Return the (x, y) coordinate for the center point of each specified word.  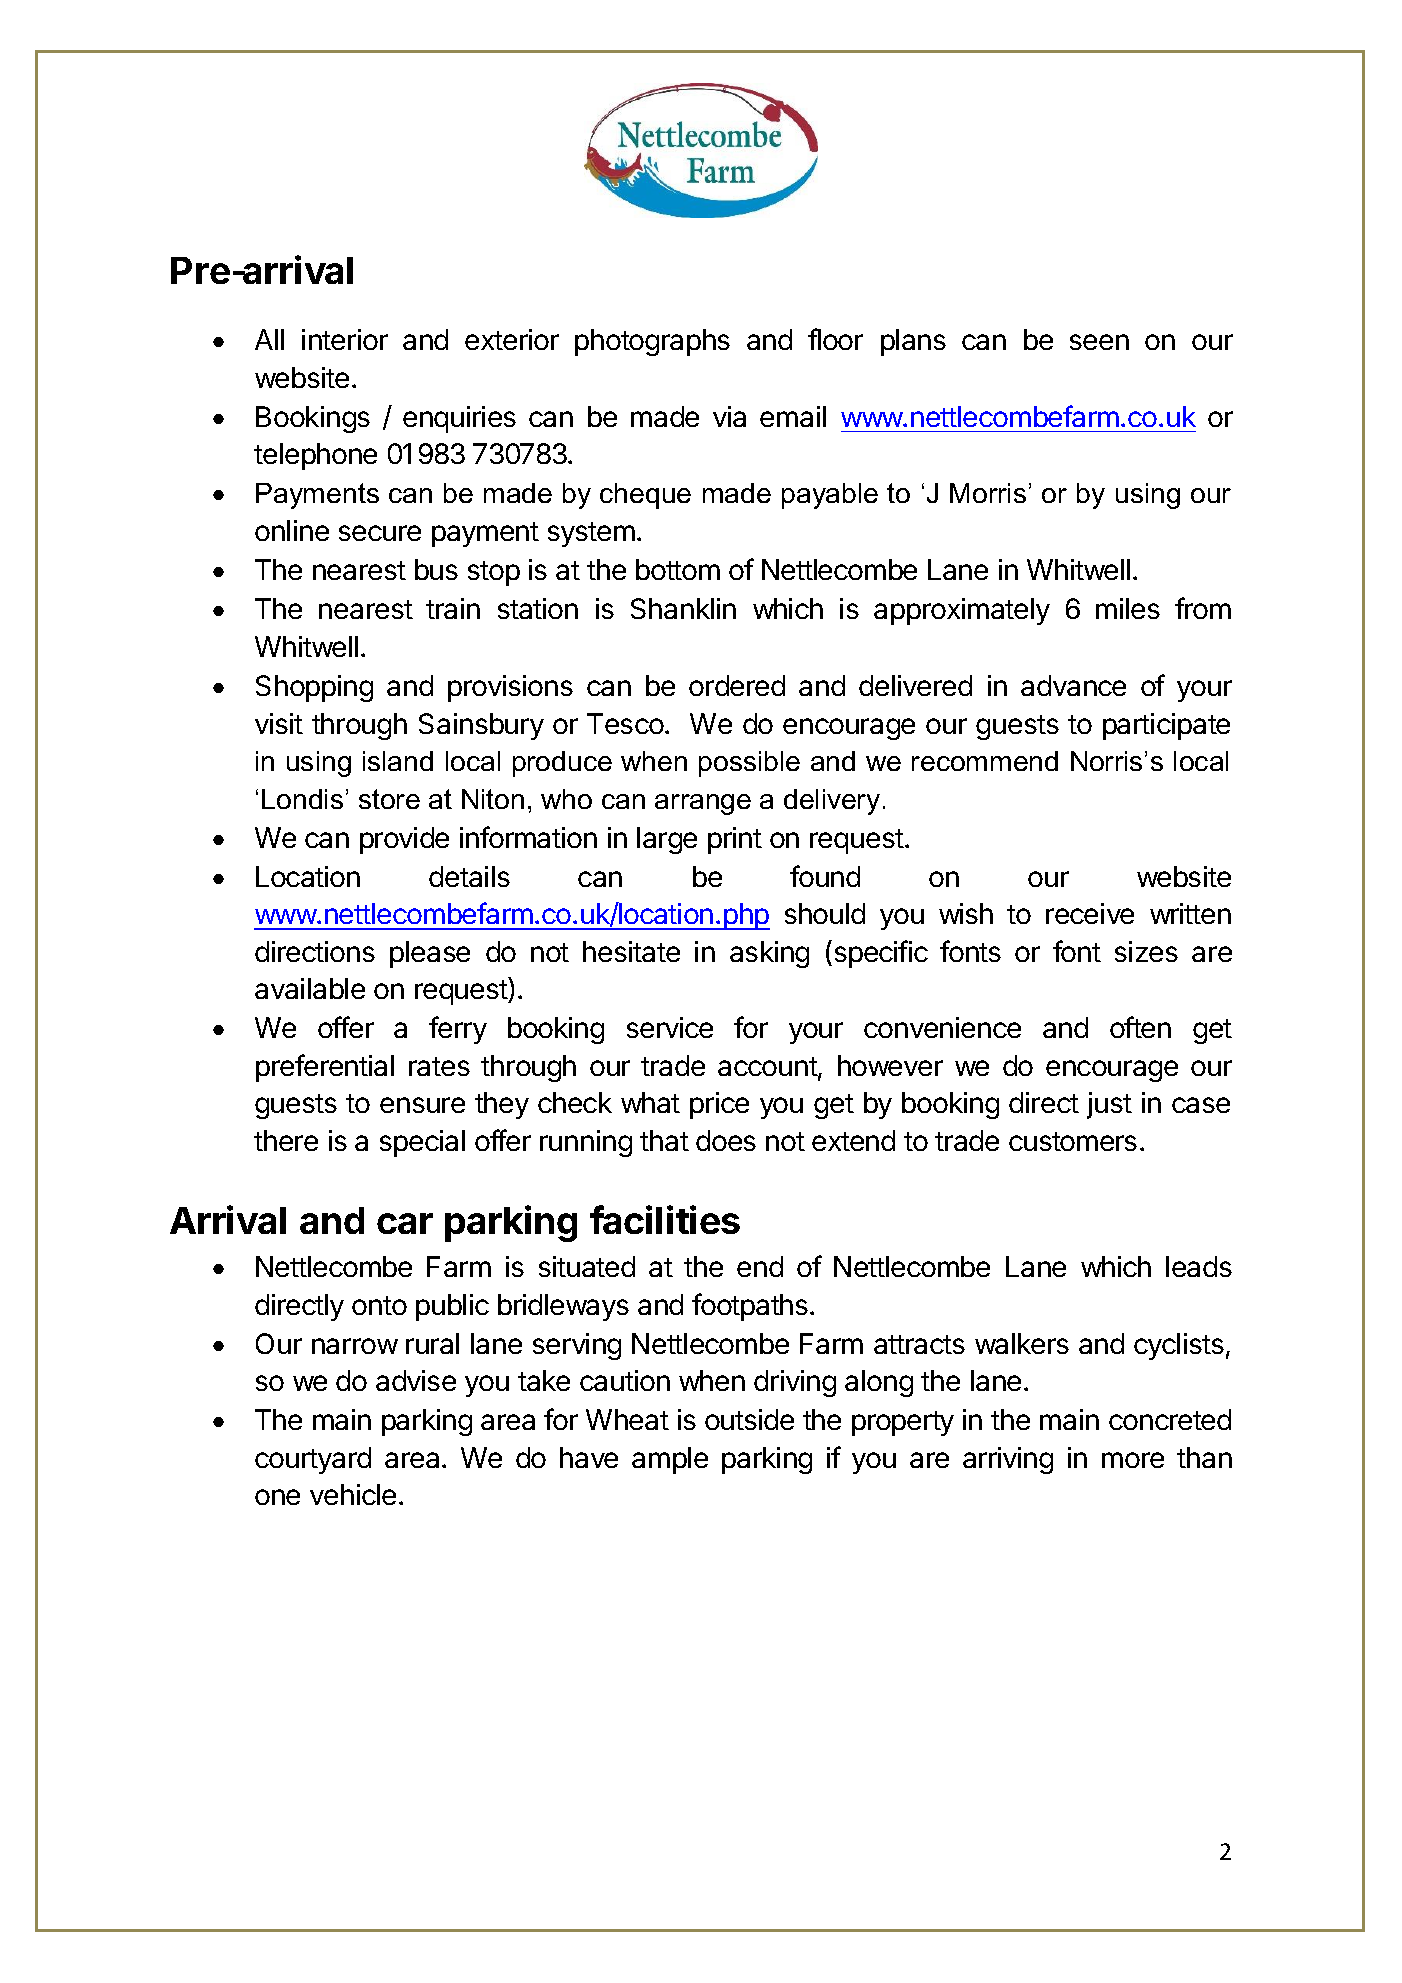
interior (345, 339)
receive (1090, 913)
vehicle (353, 1494)
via (729, 416)
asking (769, 954)
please (430, 954)
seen (1099, 342)
